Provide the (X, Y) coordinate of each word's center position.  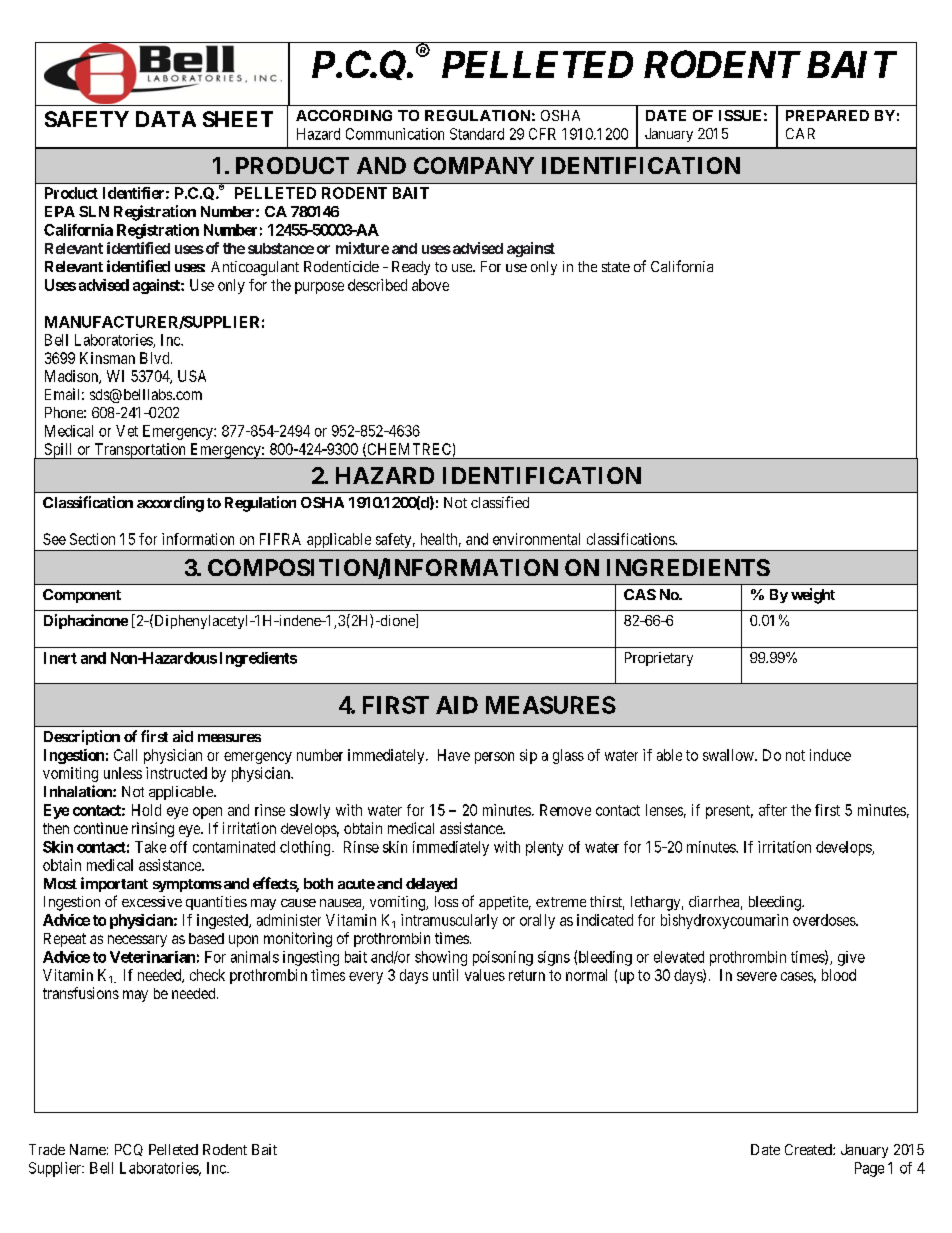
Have (454, 755)
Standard (477, 134)
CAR (800, 133)
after (773, 810)
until (445, 975)
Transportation (140, 451)
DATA (166, 119)
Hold (146, 810)
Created (809, 1149)
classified (500, 502)
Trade (47, 1149)
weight (813, 596)
